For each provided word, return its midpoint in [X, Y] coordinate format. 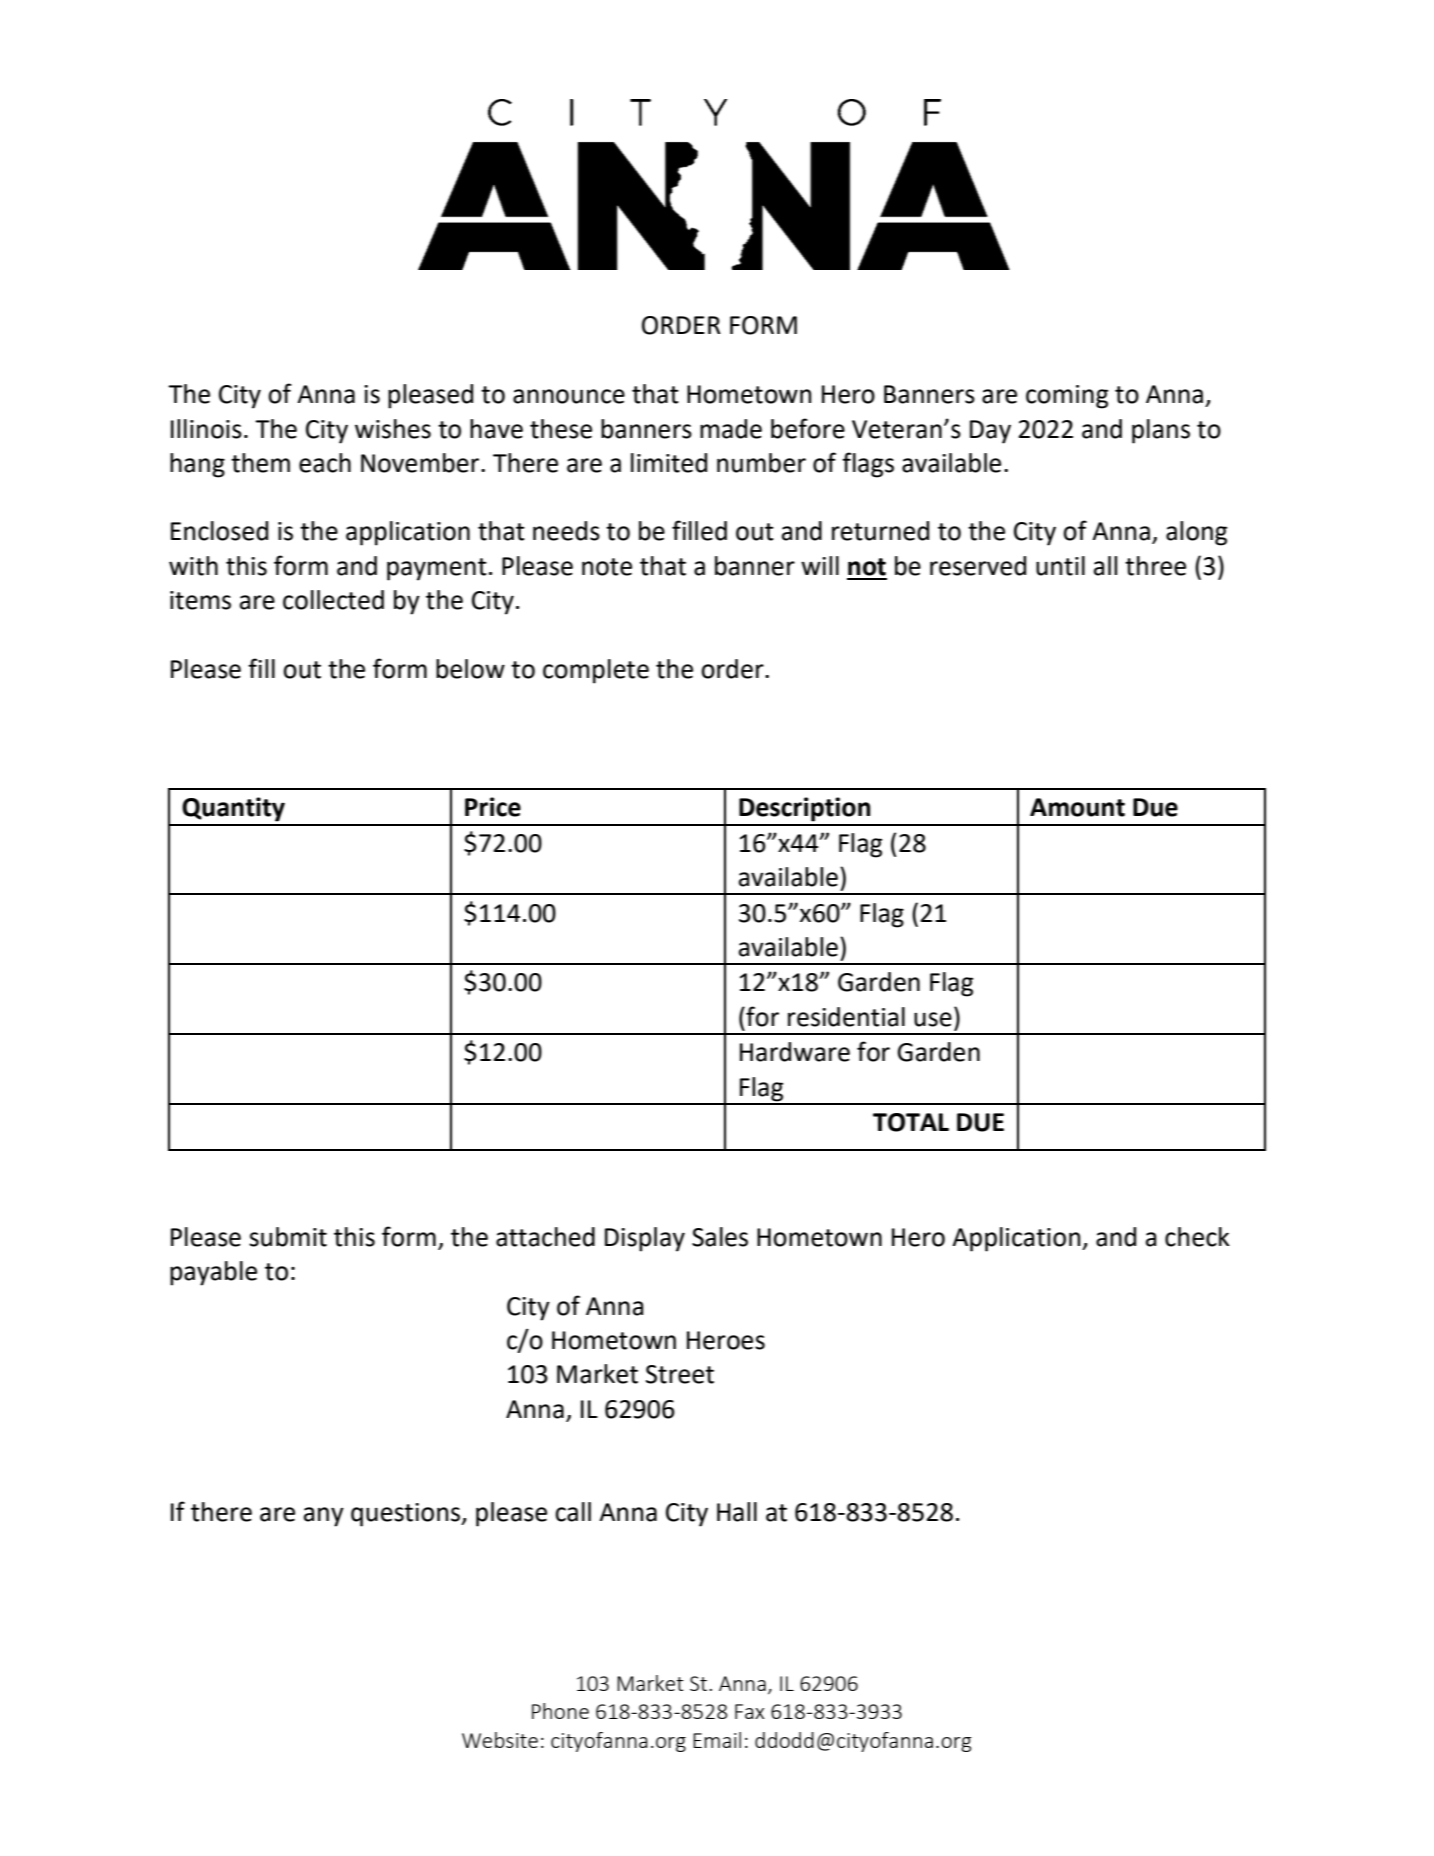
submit [288, 1237]
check [1197, 1237]
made [731, 429]
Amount [1077, 807]
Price [493, 807]
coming [1067, 397]
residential [846, 1017]
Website [500, 1740]
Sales [720, 1237]
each [325, 463]
